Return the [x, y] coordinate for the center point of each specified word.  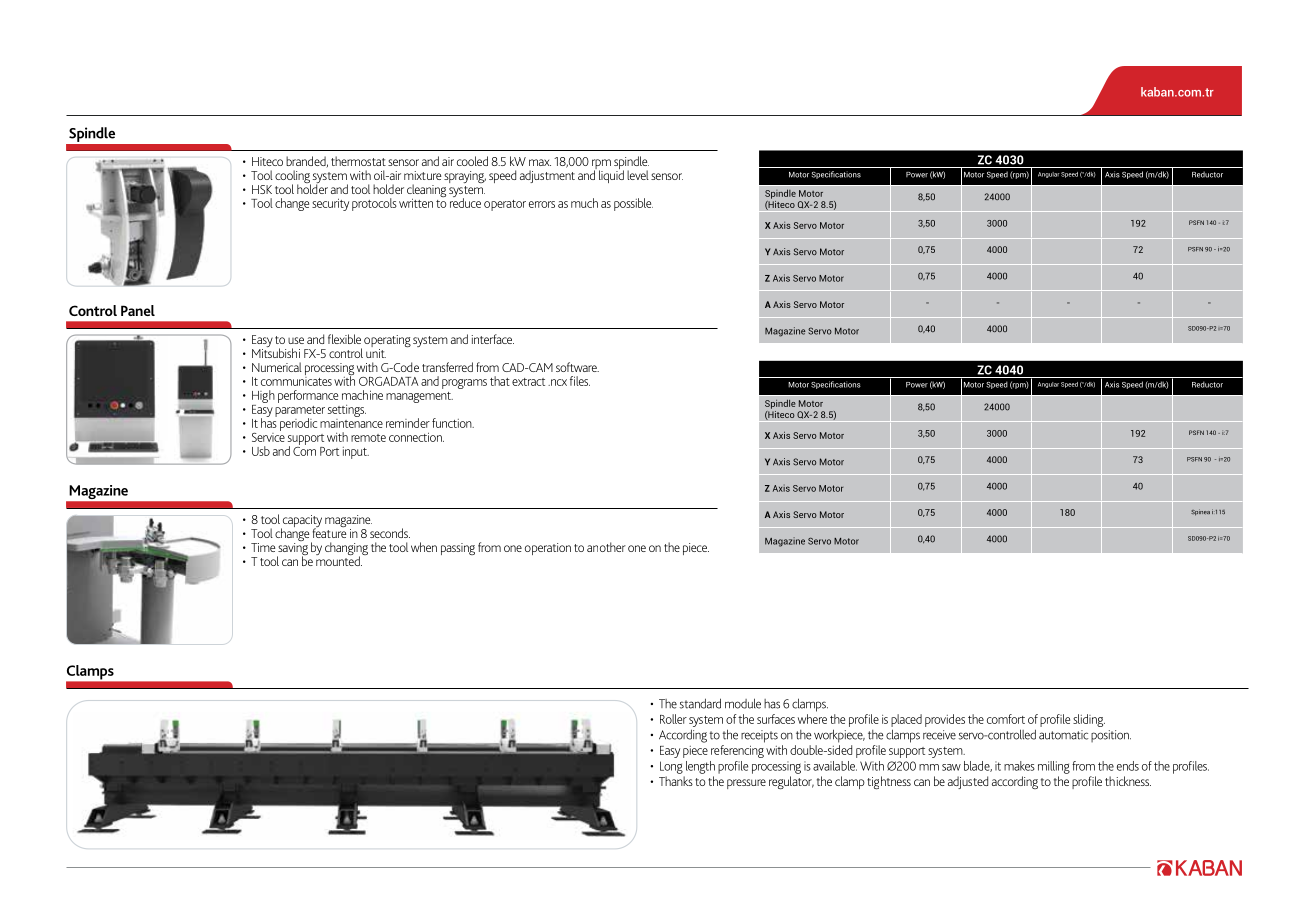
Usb [261, 451]
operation [548, 549]
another [606, 547]
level [638, 175]
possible [633, 204]
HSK [262, 189]
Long [671, 767]
